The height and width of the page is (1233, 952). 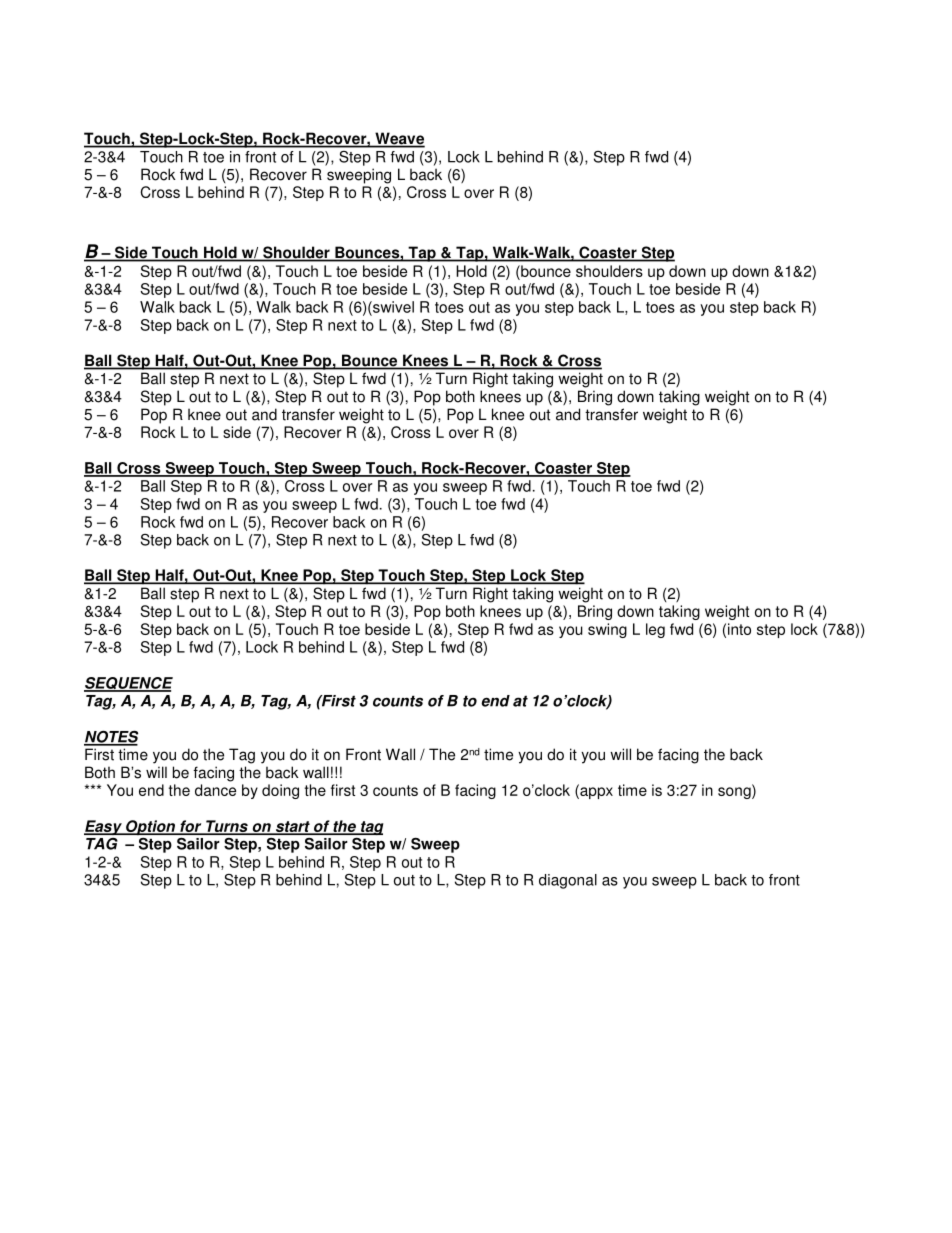 What do you see at coordinates (104, 827) in the page?
I see `Easy` at bounding box center [104, 827].
